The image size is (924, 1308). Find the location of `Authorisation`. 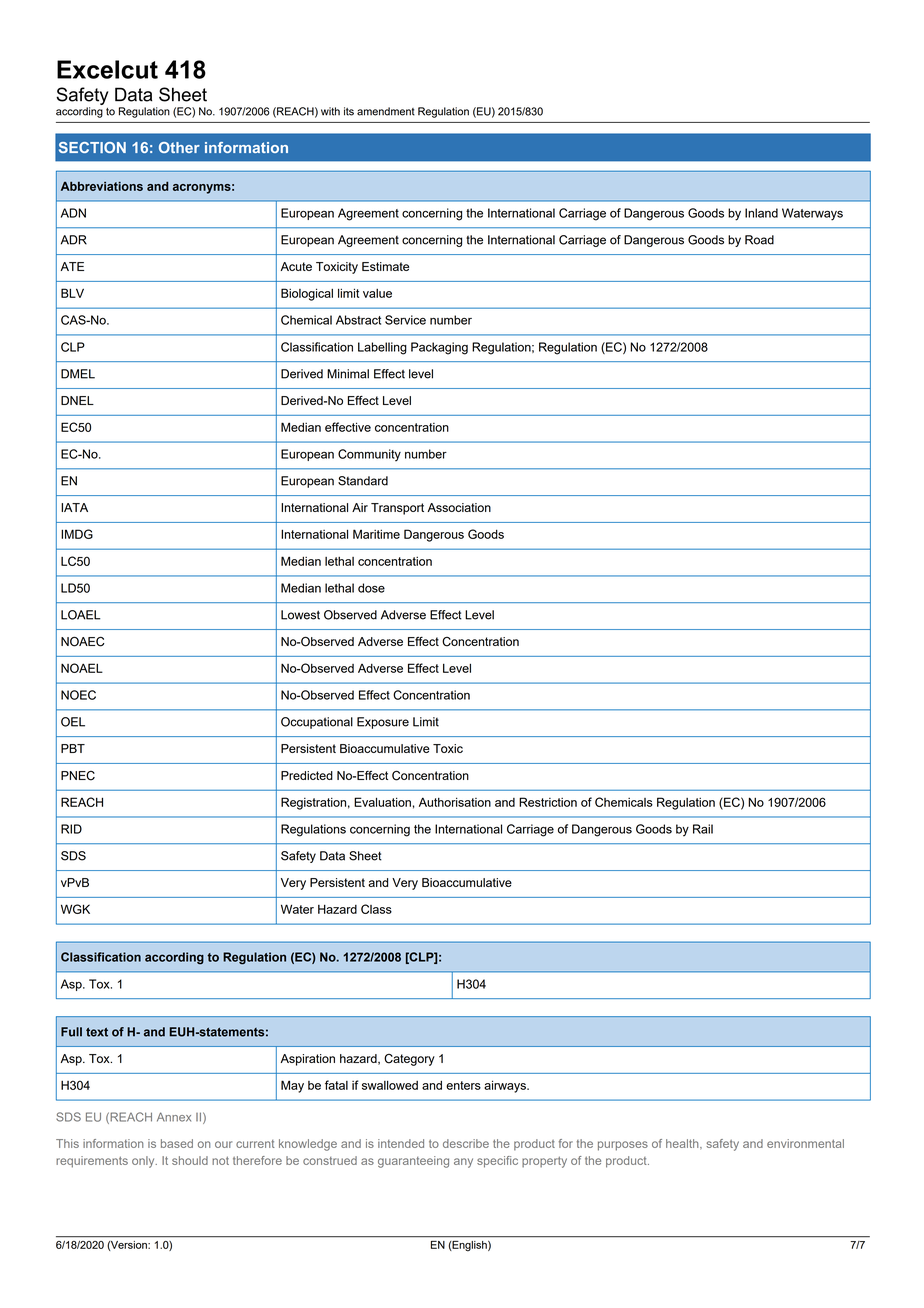

Authorisation is located at coordinates (455, 802).
